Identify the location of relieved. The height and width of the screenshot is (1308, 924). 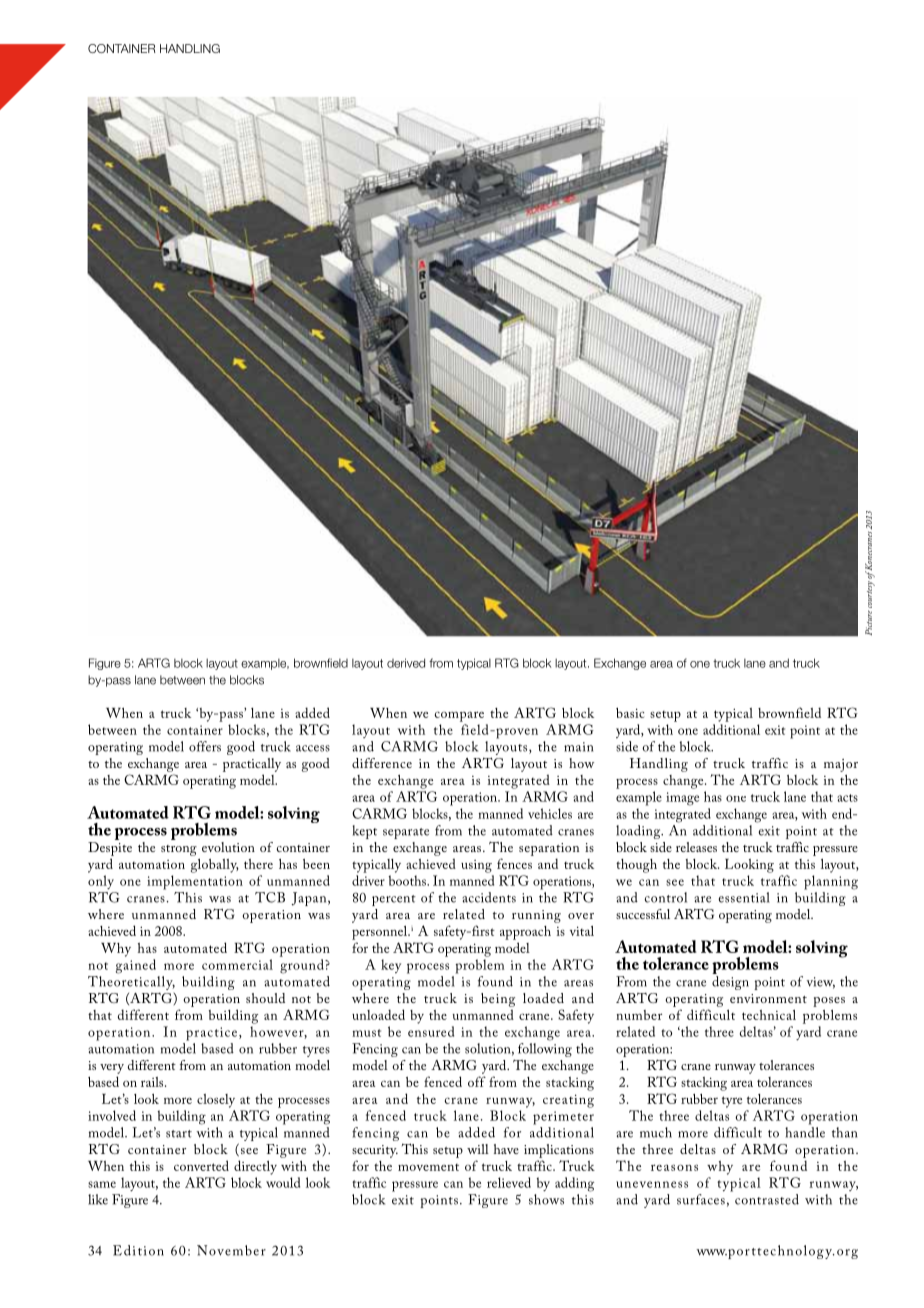
(509, 1182).
